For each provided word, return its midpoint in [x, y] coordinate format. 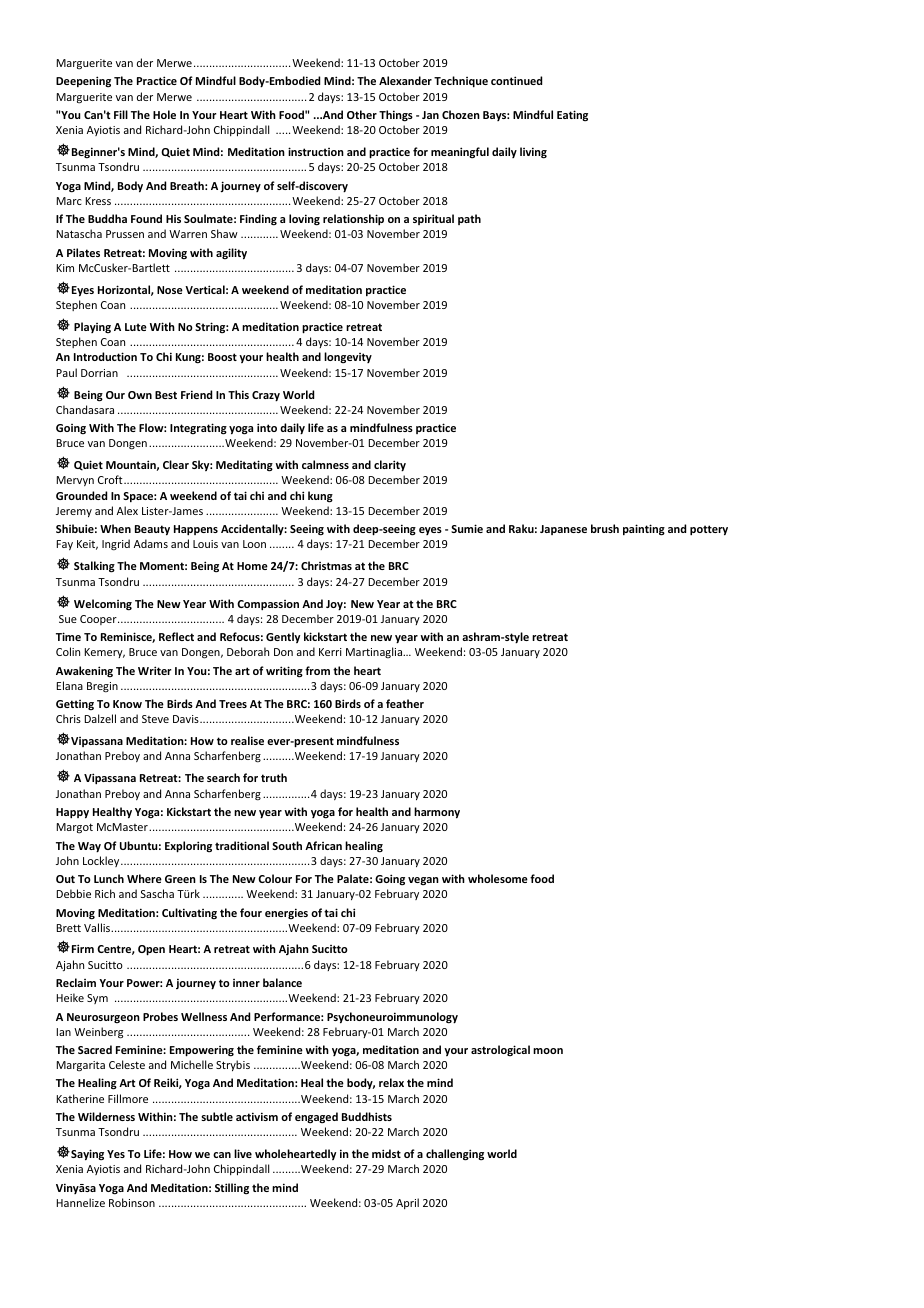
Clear [176, 464]
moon [548, 1051]
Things [396, 116]
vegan [423, 881]
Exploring [188, 847]
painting [644, 530]
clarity [390, 466]
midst [386, 1153]
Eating [572, 116]
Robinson [132, 1202]
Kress [98, 201]
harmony [437, 813]
